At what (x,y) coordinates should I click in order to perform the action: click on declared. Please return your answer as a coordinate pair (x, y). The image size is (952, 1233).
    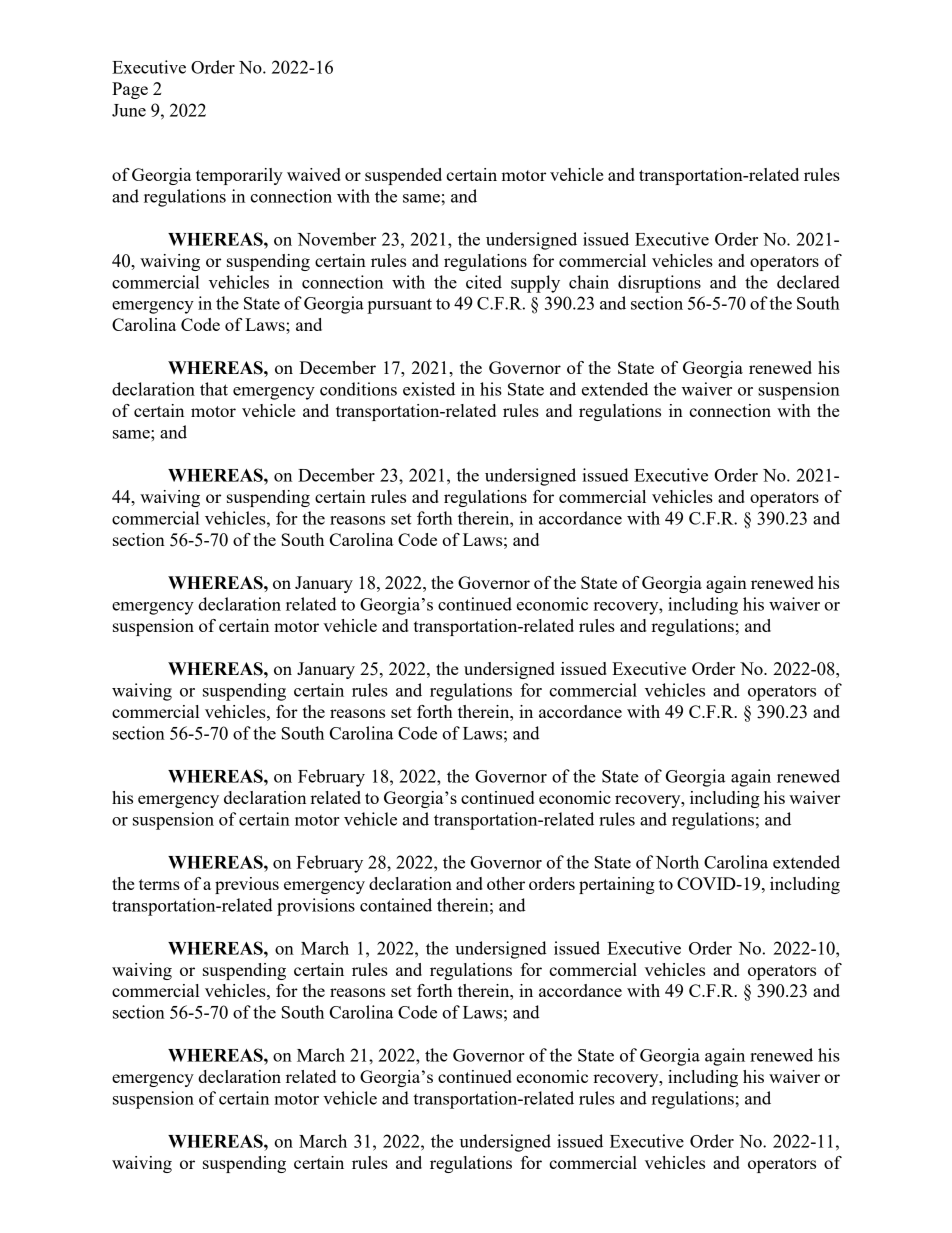
    Looking at the image, I should click on (808, 282).
